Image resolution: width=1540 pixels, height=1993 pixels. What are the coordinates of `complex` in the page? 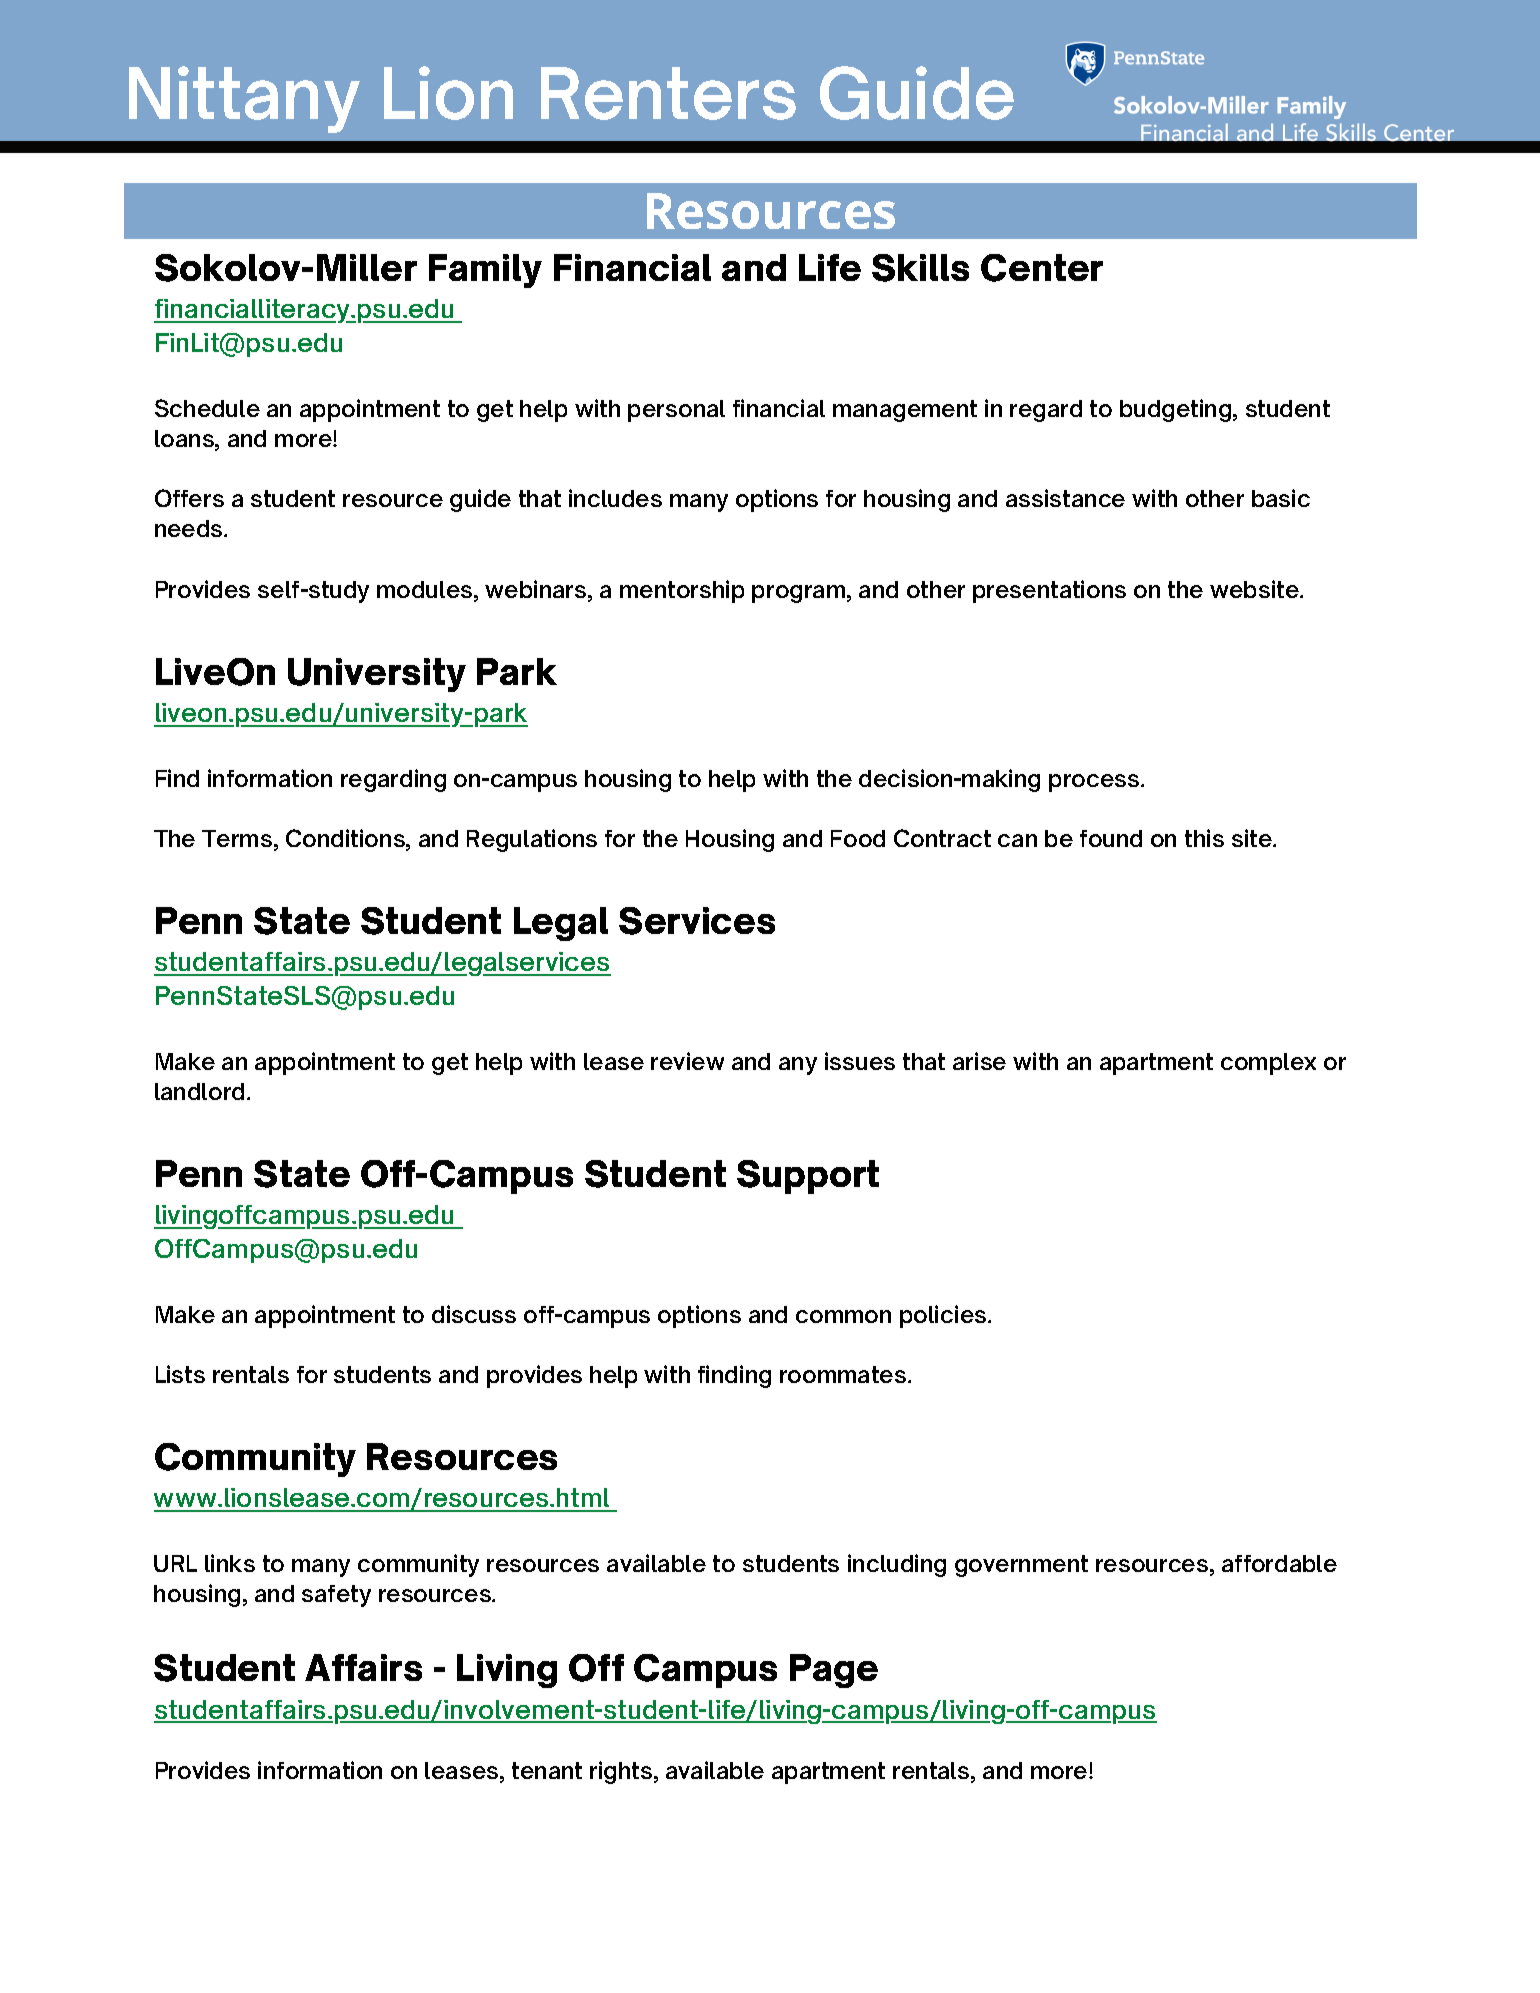 It's located at (1268, 1064).
